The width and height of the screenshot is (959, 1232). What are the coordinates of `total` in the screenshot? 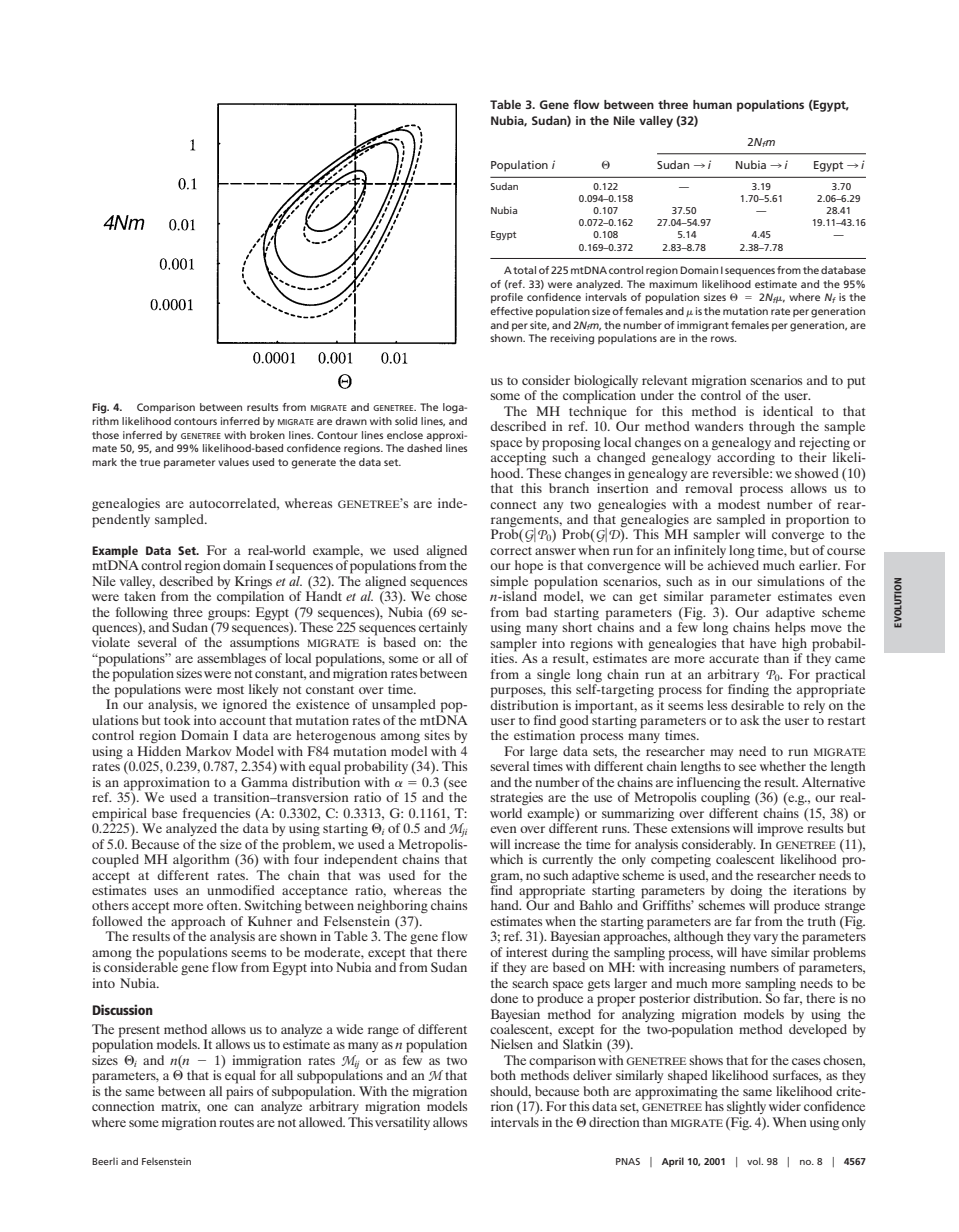 It's located at (524, 270).
